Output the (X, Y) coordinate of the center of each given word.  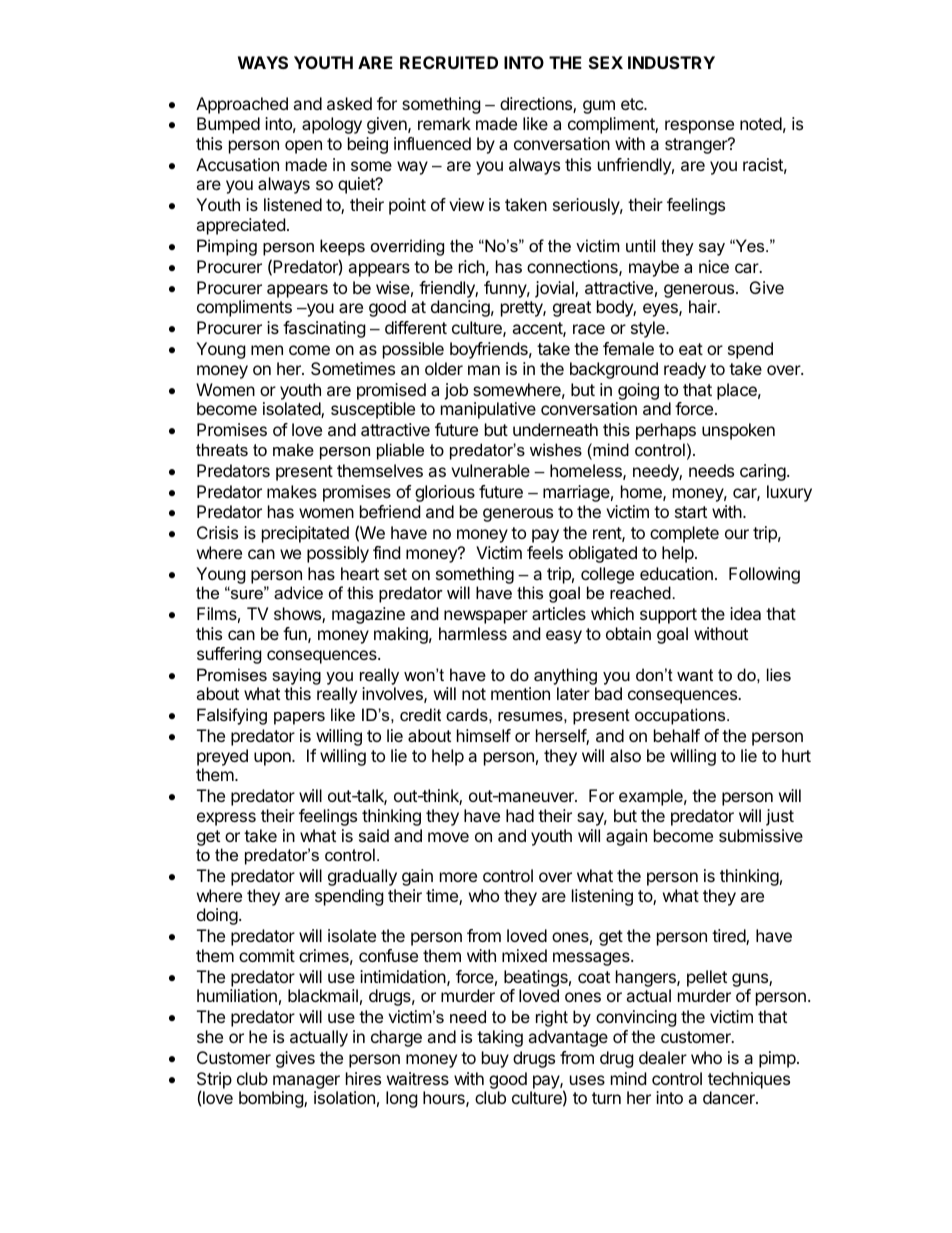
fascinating (324, 329)
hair (704, 306)
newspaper (486, 617)
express (226, 819)
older (444, 368)
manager (306, 1083)
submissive (761, 835)
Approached (242, 105)
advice (298, 592)
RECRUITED (449, 62)
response (699, 127)
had (520, 815)
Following (764, 575)
